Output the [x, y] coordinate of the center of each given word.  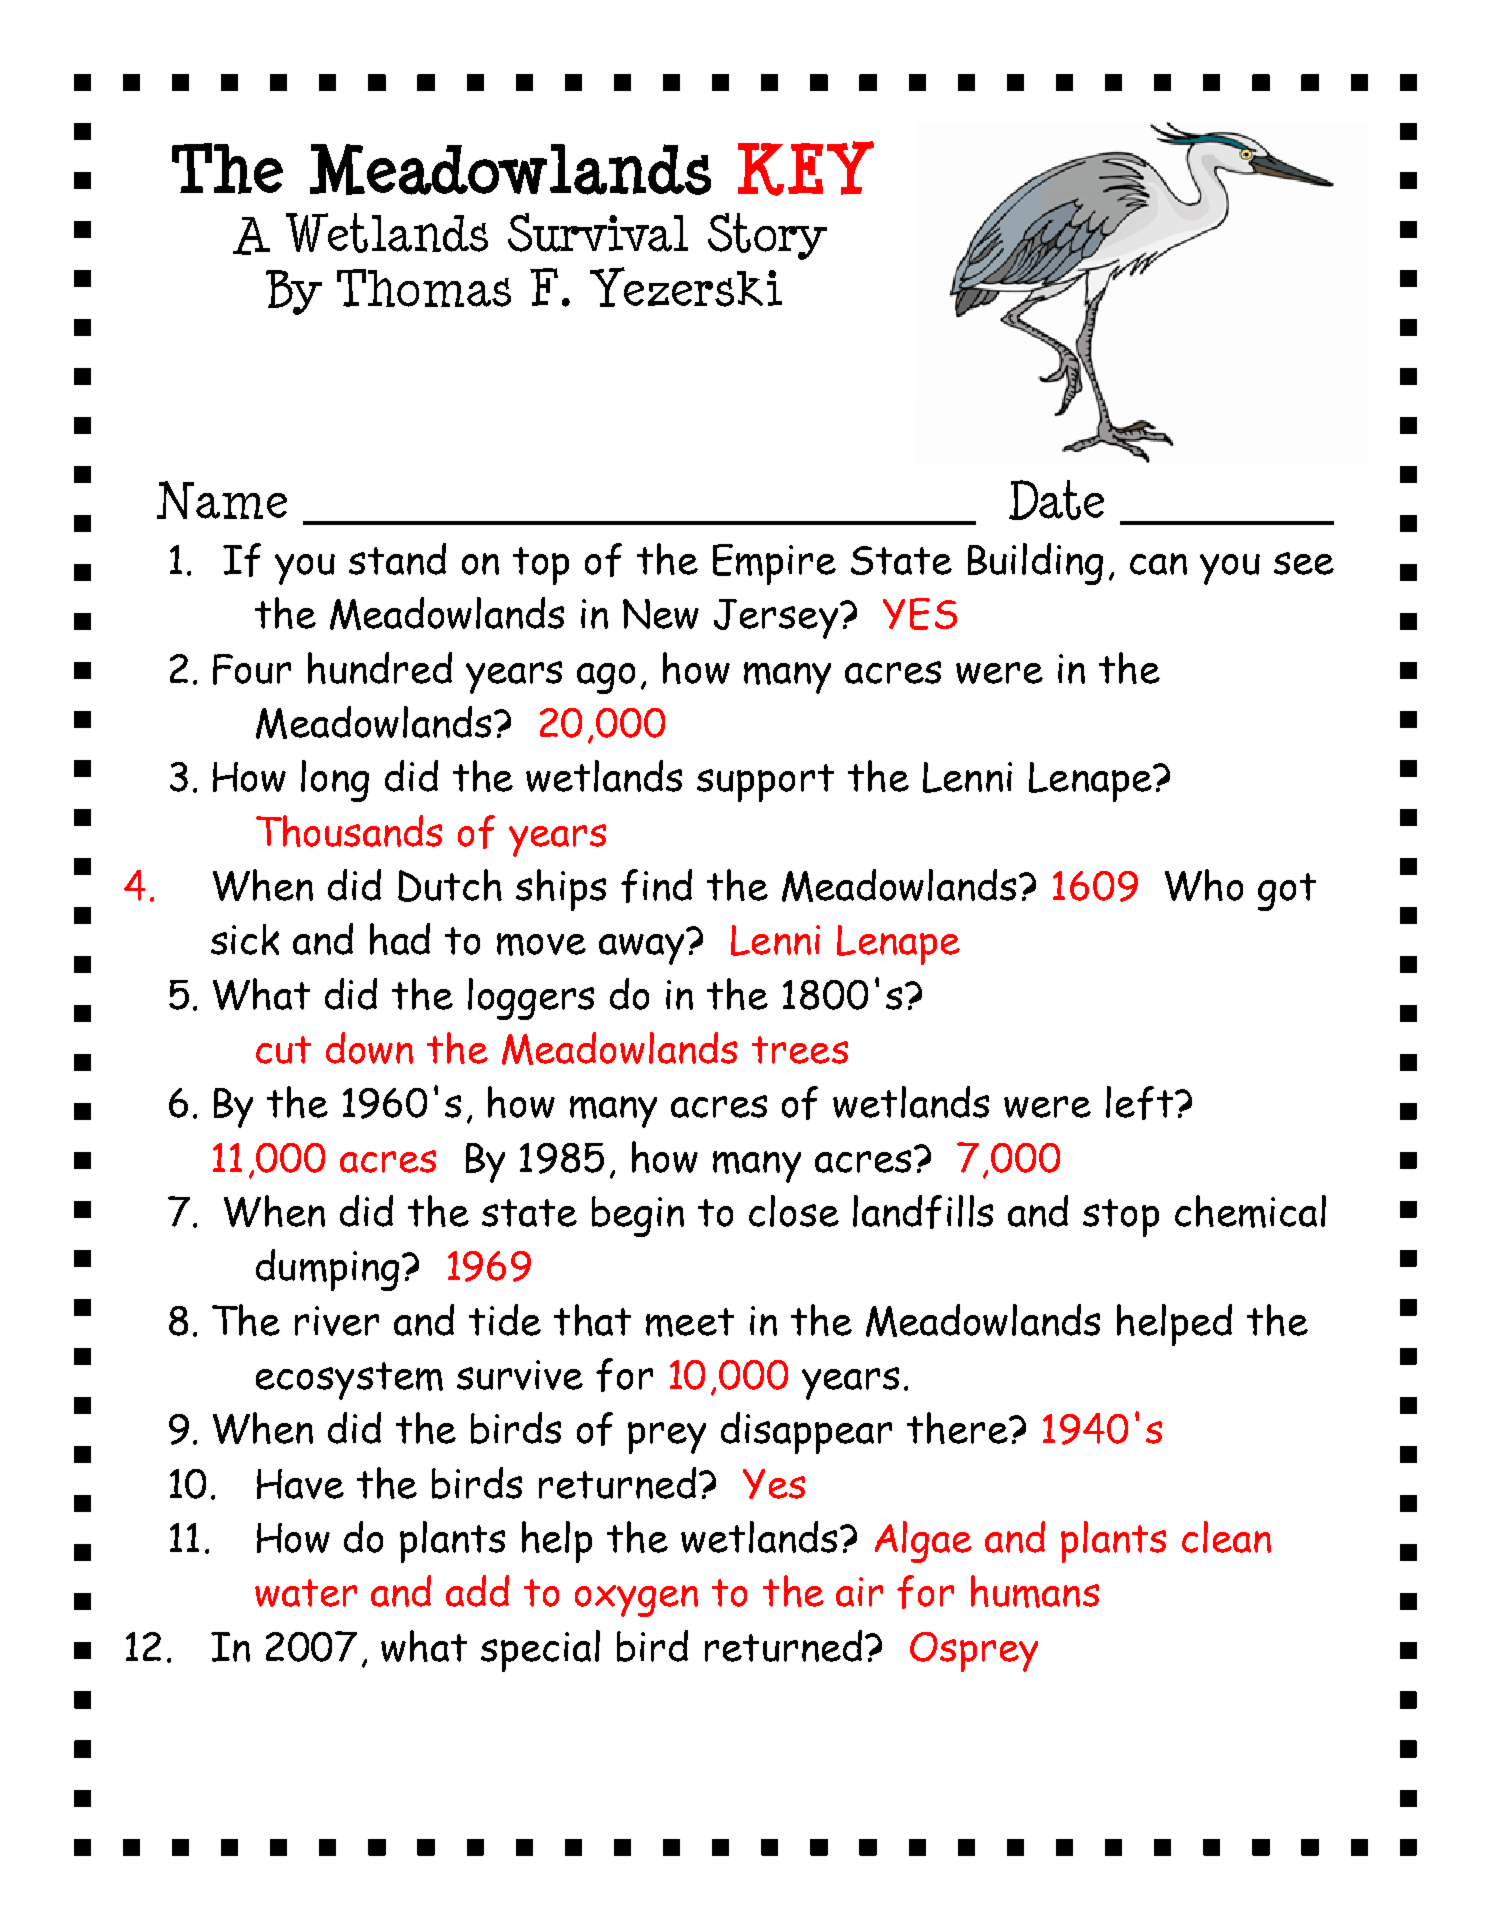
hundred [380, 668]
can [1158, 564]
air [859, 1592]
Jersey [777, 619]
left [1139, 1103]
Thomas [424, 288]
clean [1226, 1537]
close [794, 1211]
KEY [806, 168]
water [306, 1593]
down [369, 1048]
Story [767, 236]
